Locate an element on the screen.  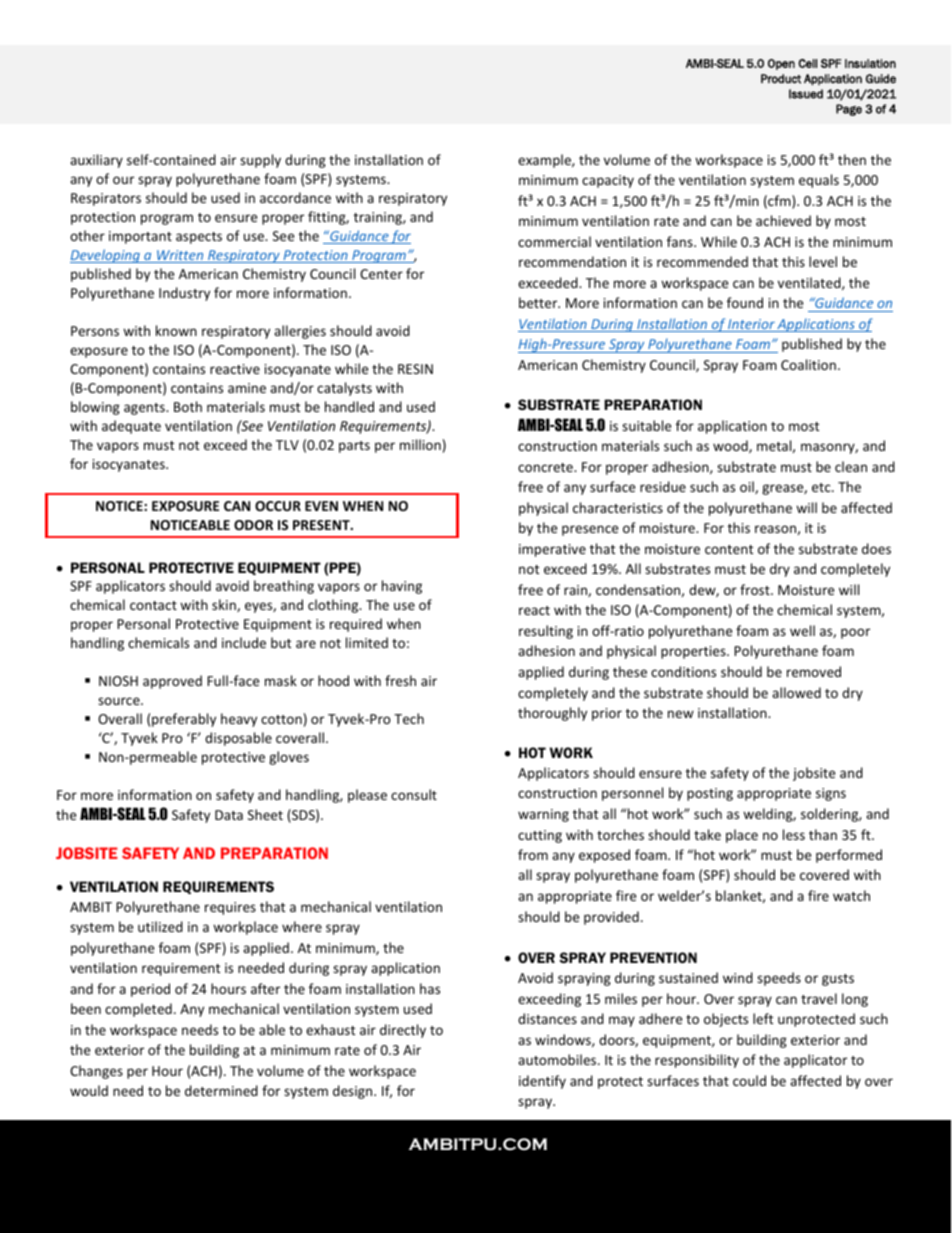
Issued is located at coordinates (806, 94).
